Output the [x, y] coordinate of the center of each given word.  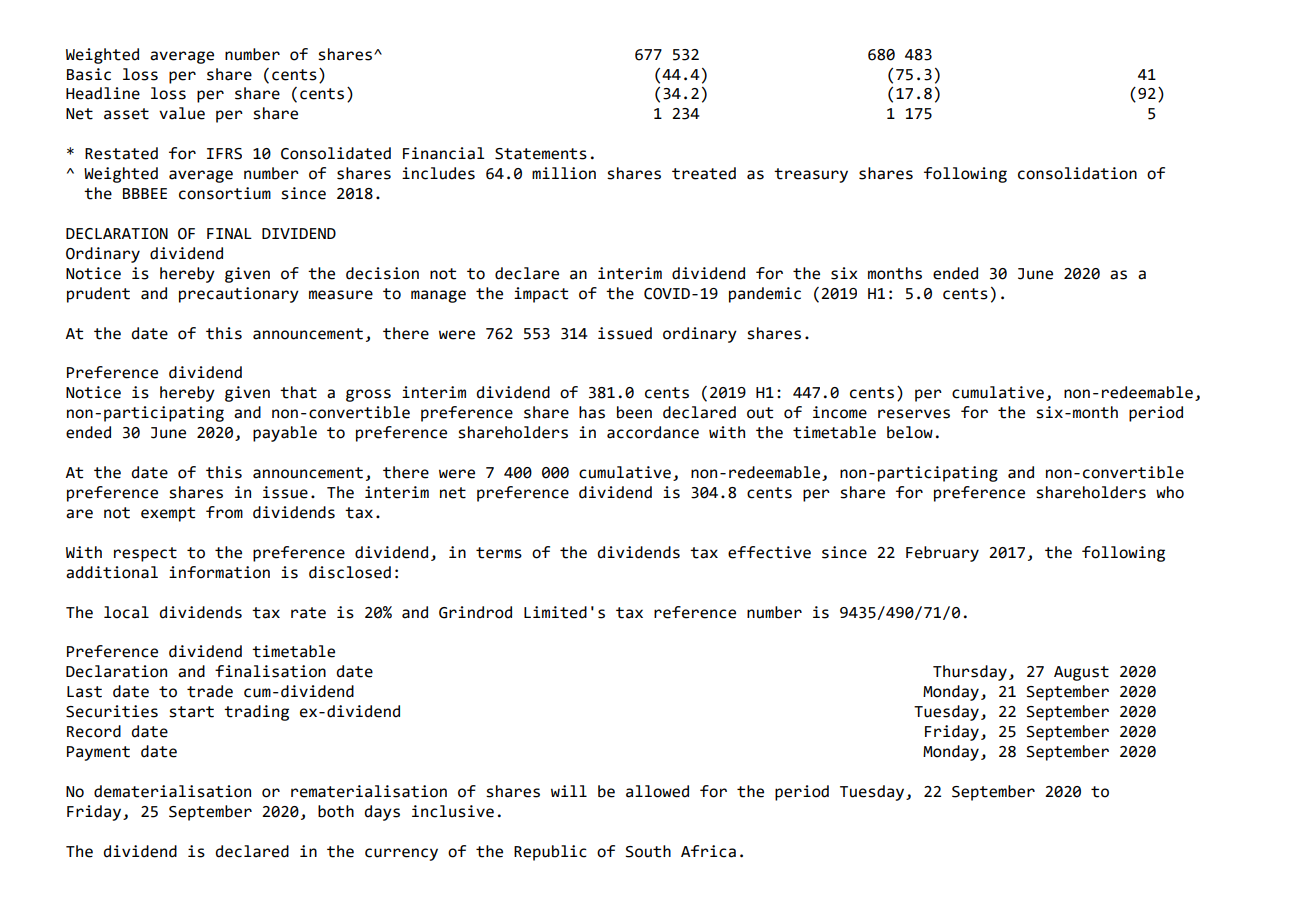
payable [285, 434]
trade [210, 691]
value [182, 113]
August [1081, 673]
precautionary [239, 295]
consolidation [1077, 173]
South [648, 851]
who [1170, 492]
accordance [653, 432]
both [336, 811]
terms [499, 553]
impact [541, 295]
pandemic [765, 295]
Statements [541, 154]
